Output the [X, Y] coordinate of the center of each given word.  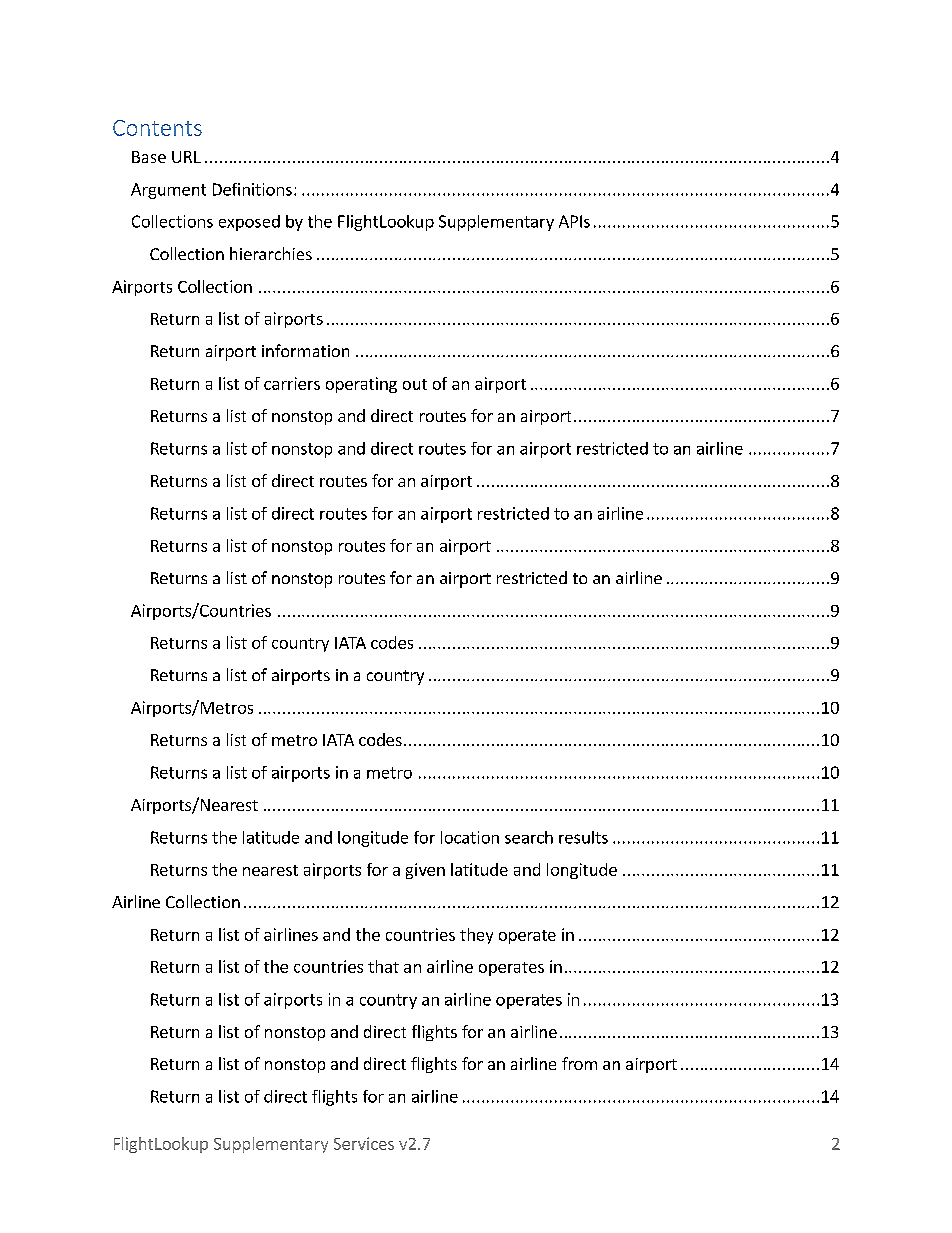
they [476, 936]
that [383, 966]
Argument [168, 191]
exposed [249, 223]
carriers [292, 383]
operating [361, 385]
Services [364, 1143]
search [529, 837]
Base [149, 157]
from [579, 1063]
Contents [157, 128]
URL [186, 157]
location [470, 837]
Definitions [252, 189]
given [425, 871]
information [305, 350]
